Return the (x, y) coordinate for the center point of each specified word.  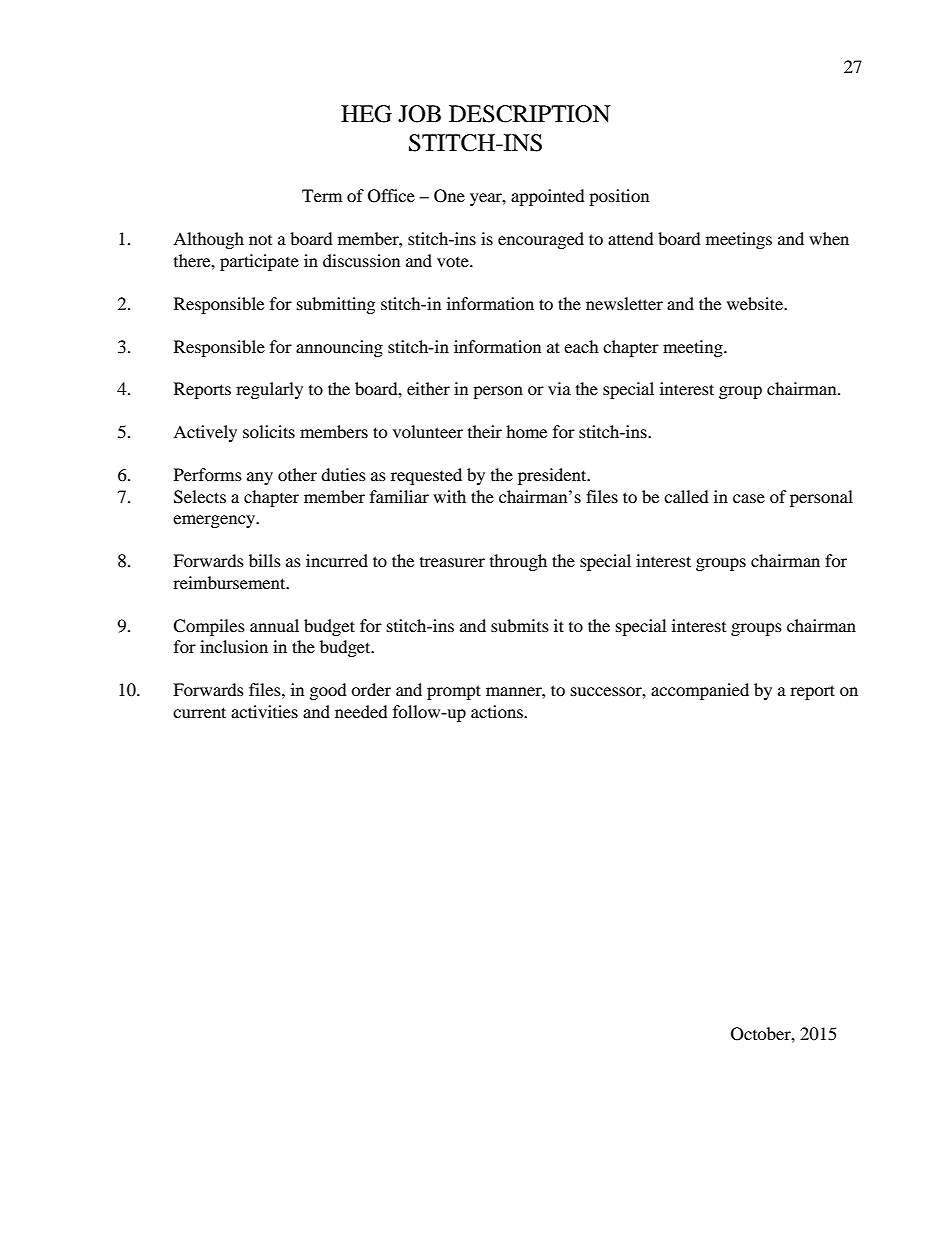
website (756, 303)
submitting (336, 305)
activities (264, 711)
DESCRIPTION (529, 114)
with (449, 496)
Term (322, 195)
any (260, 478)
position (619, 197)
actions (498, 711)
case (749, 498)
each (581, 346)
